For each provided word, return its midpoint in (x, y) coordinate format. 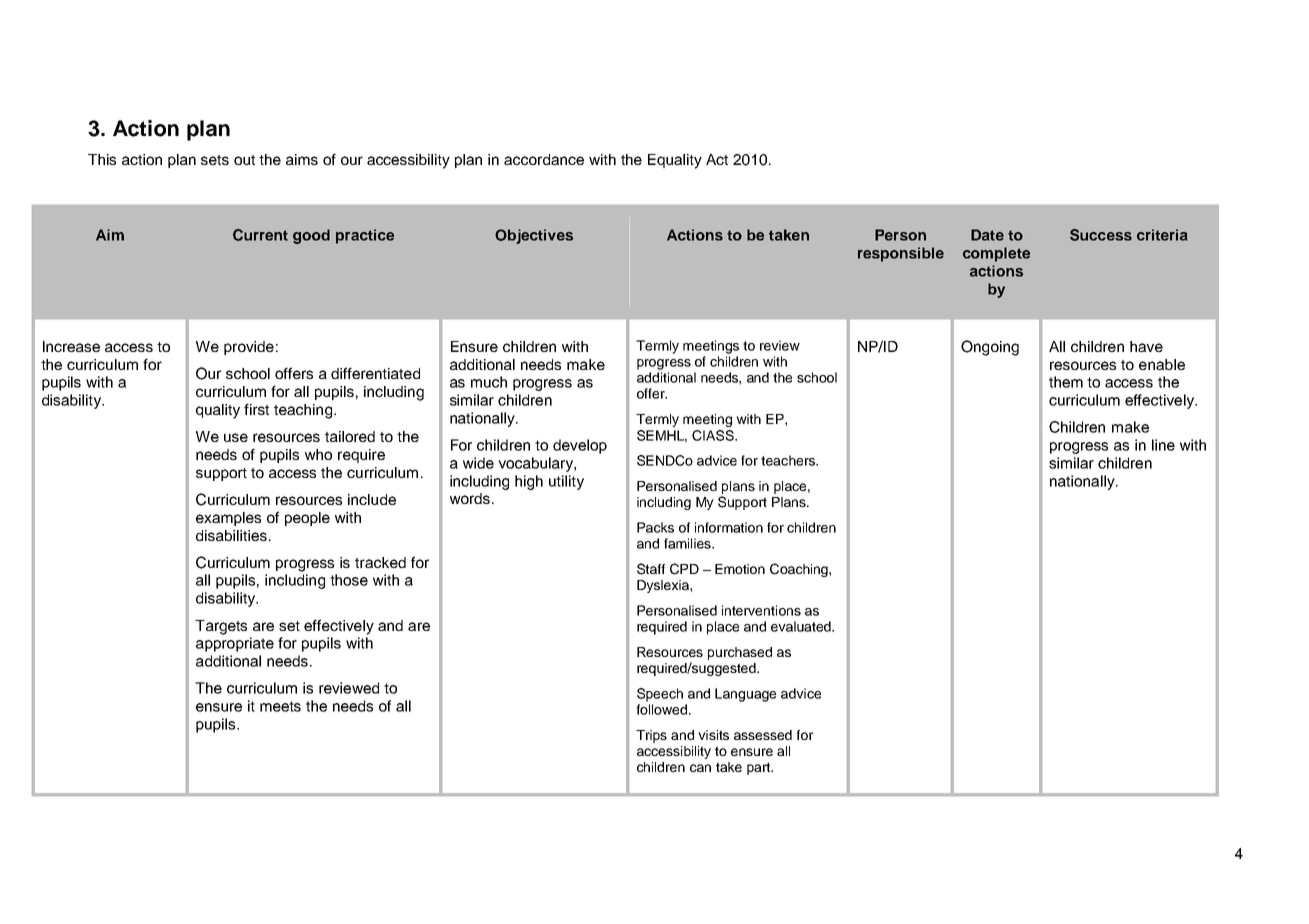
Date (987, 235)
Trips (651, 736)
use (236, 437)
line (1163, 445)
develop (580, 446)
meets (280, 706)
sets (215, 160)
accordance (544, 159)
